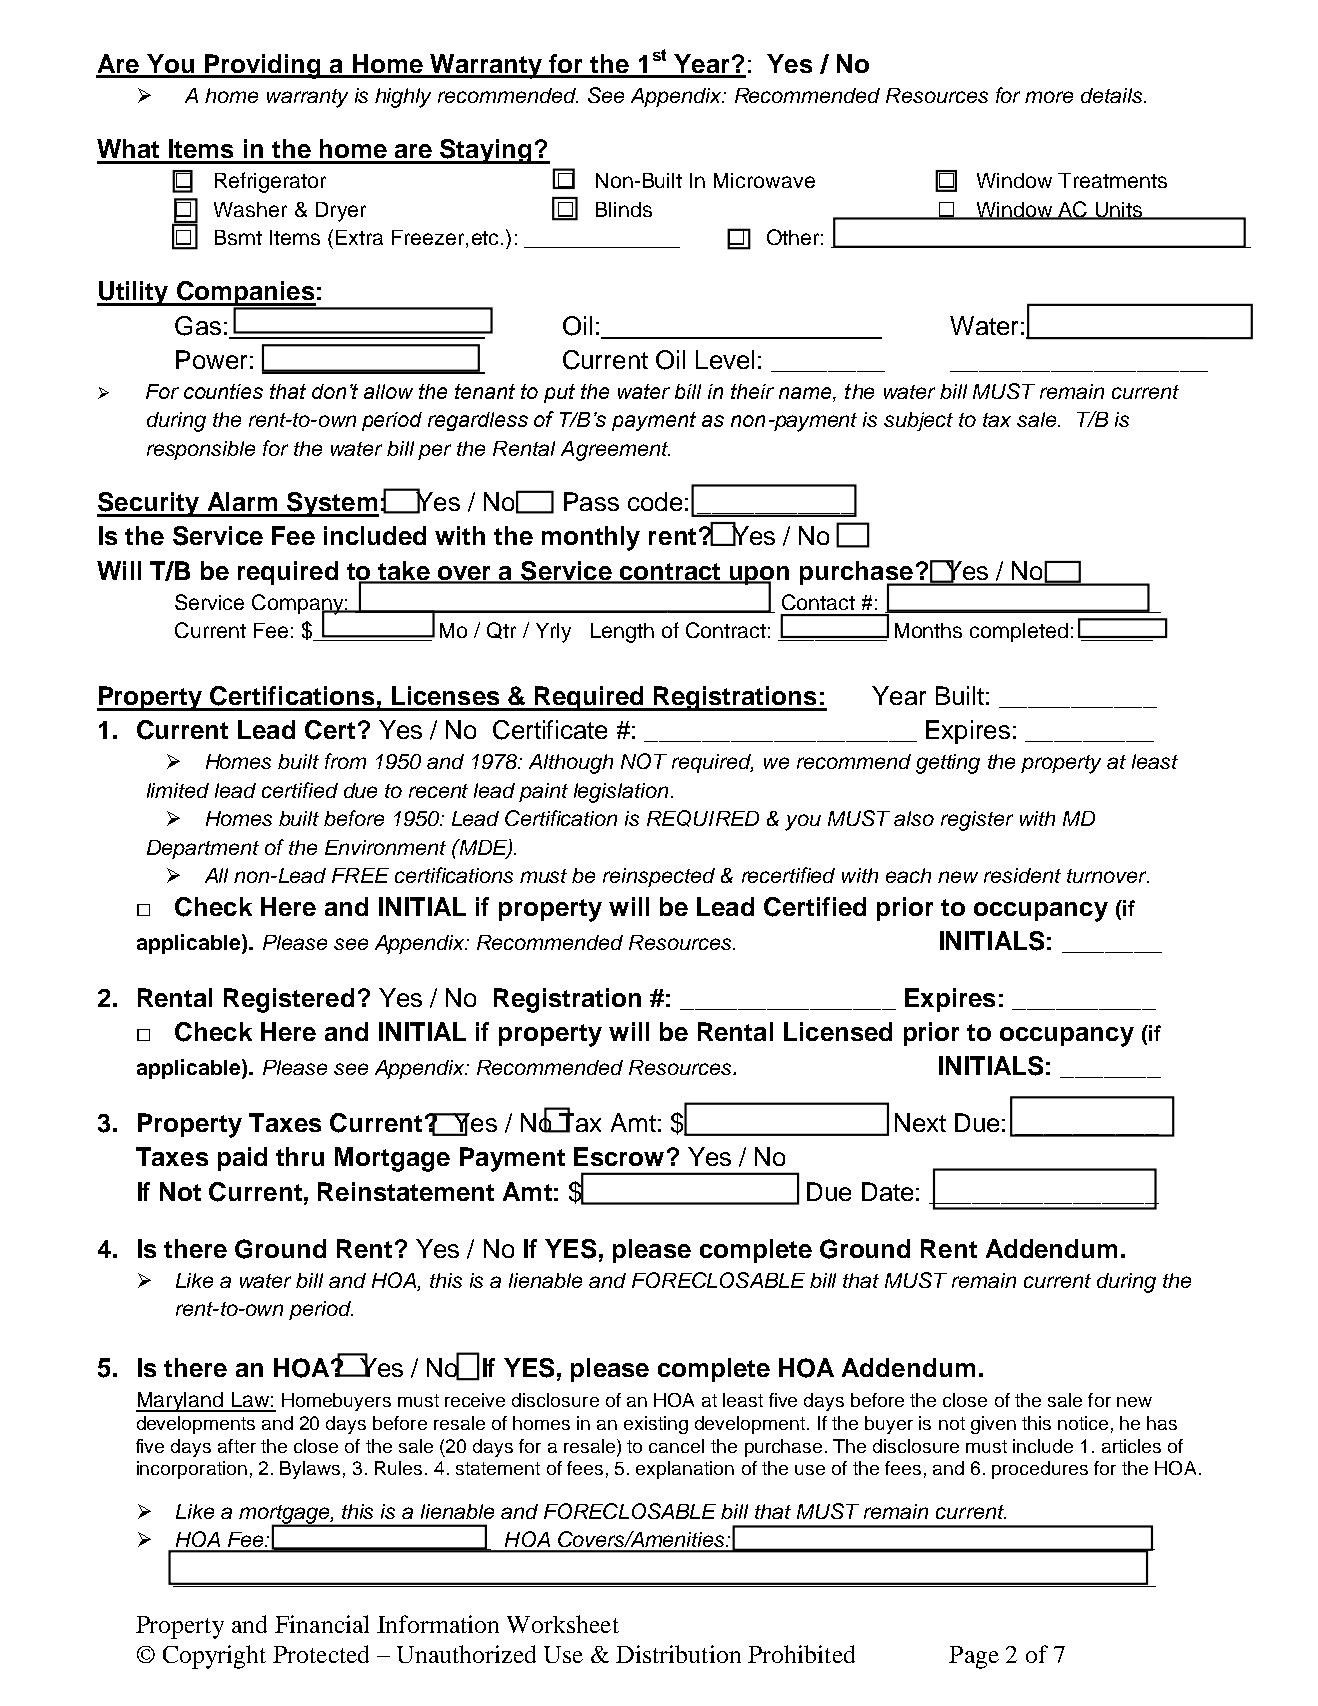 Image resolution: width=1318 pixels, height=1706 pixels. I want to click on subject, so click(918, 421).
